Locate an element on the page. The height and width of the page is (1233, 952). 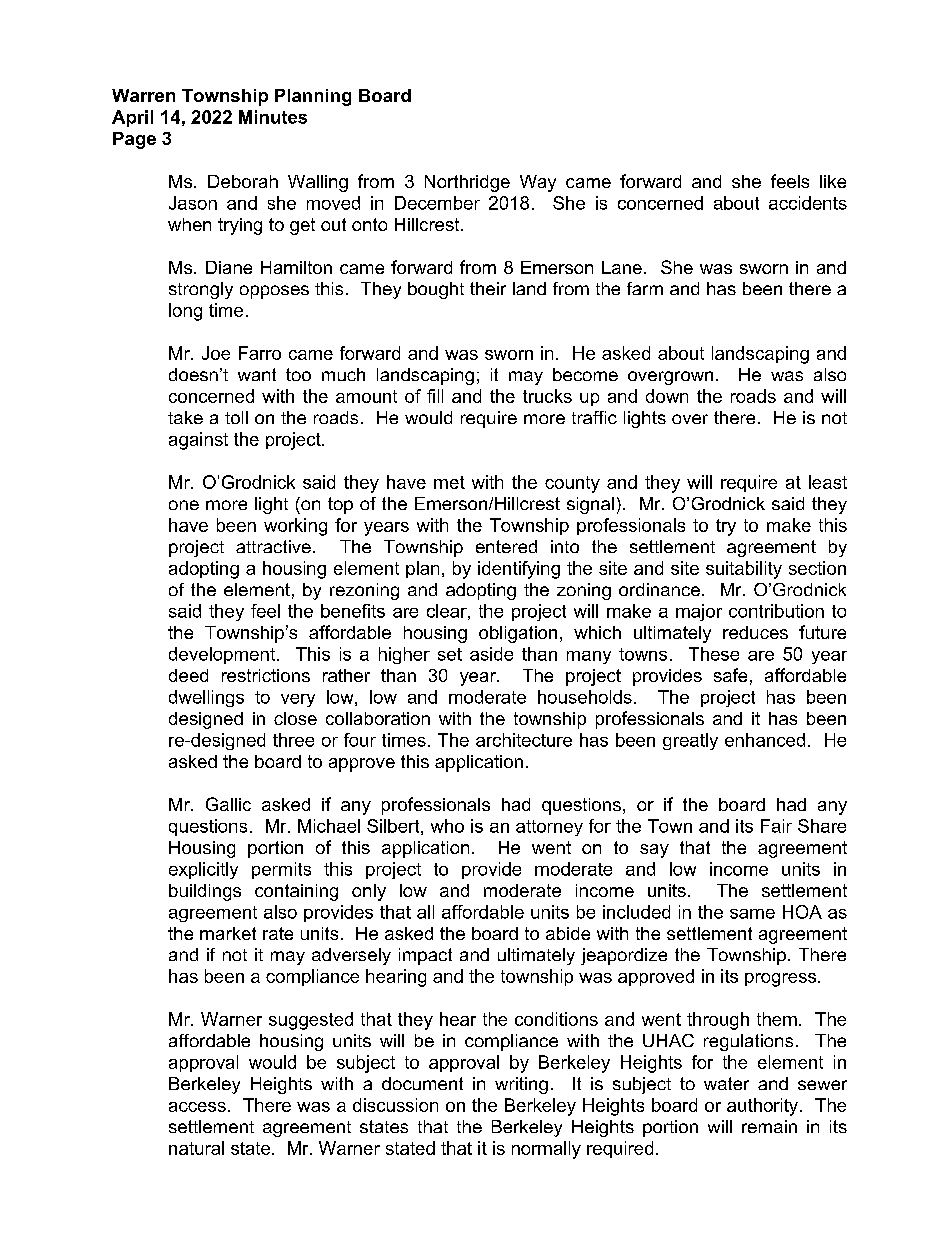
development is located at coordinates (222, 655).
